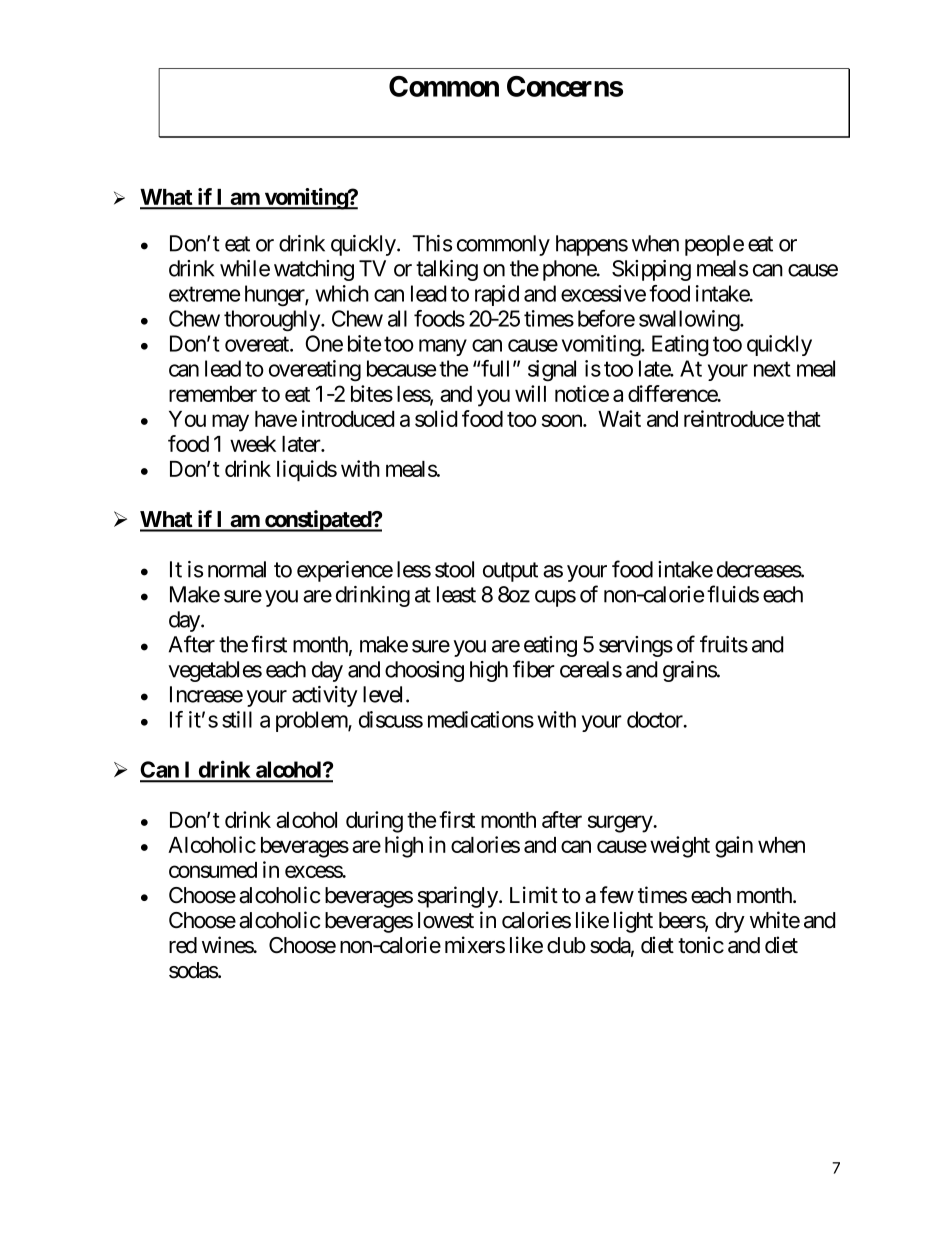 The image size is (952, 1233). I want to click on week, so click(253, 444).
